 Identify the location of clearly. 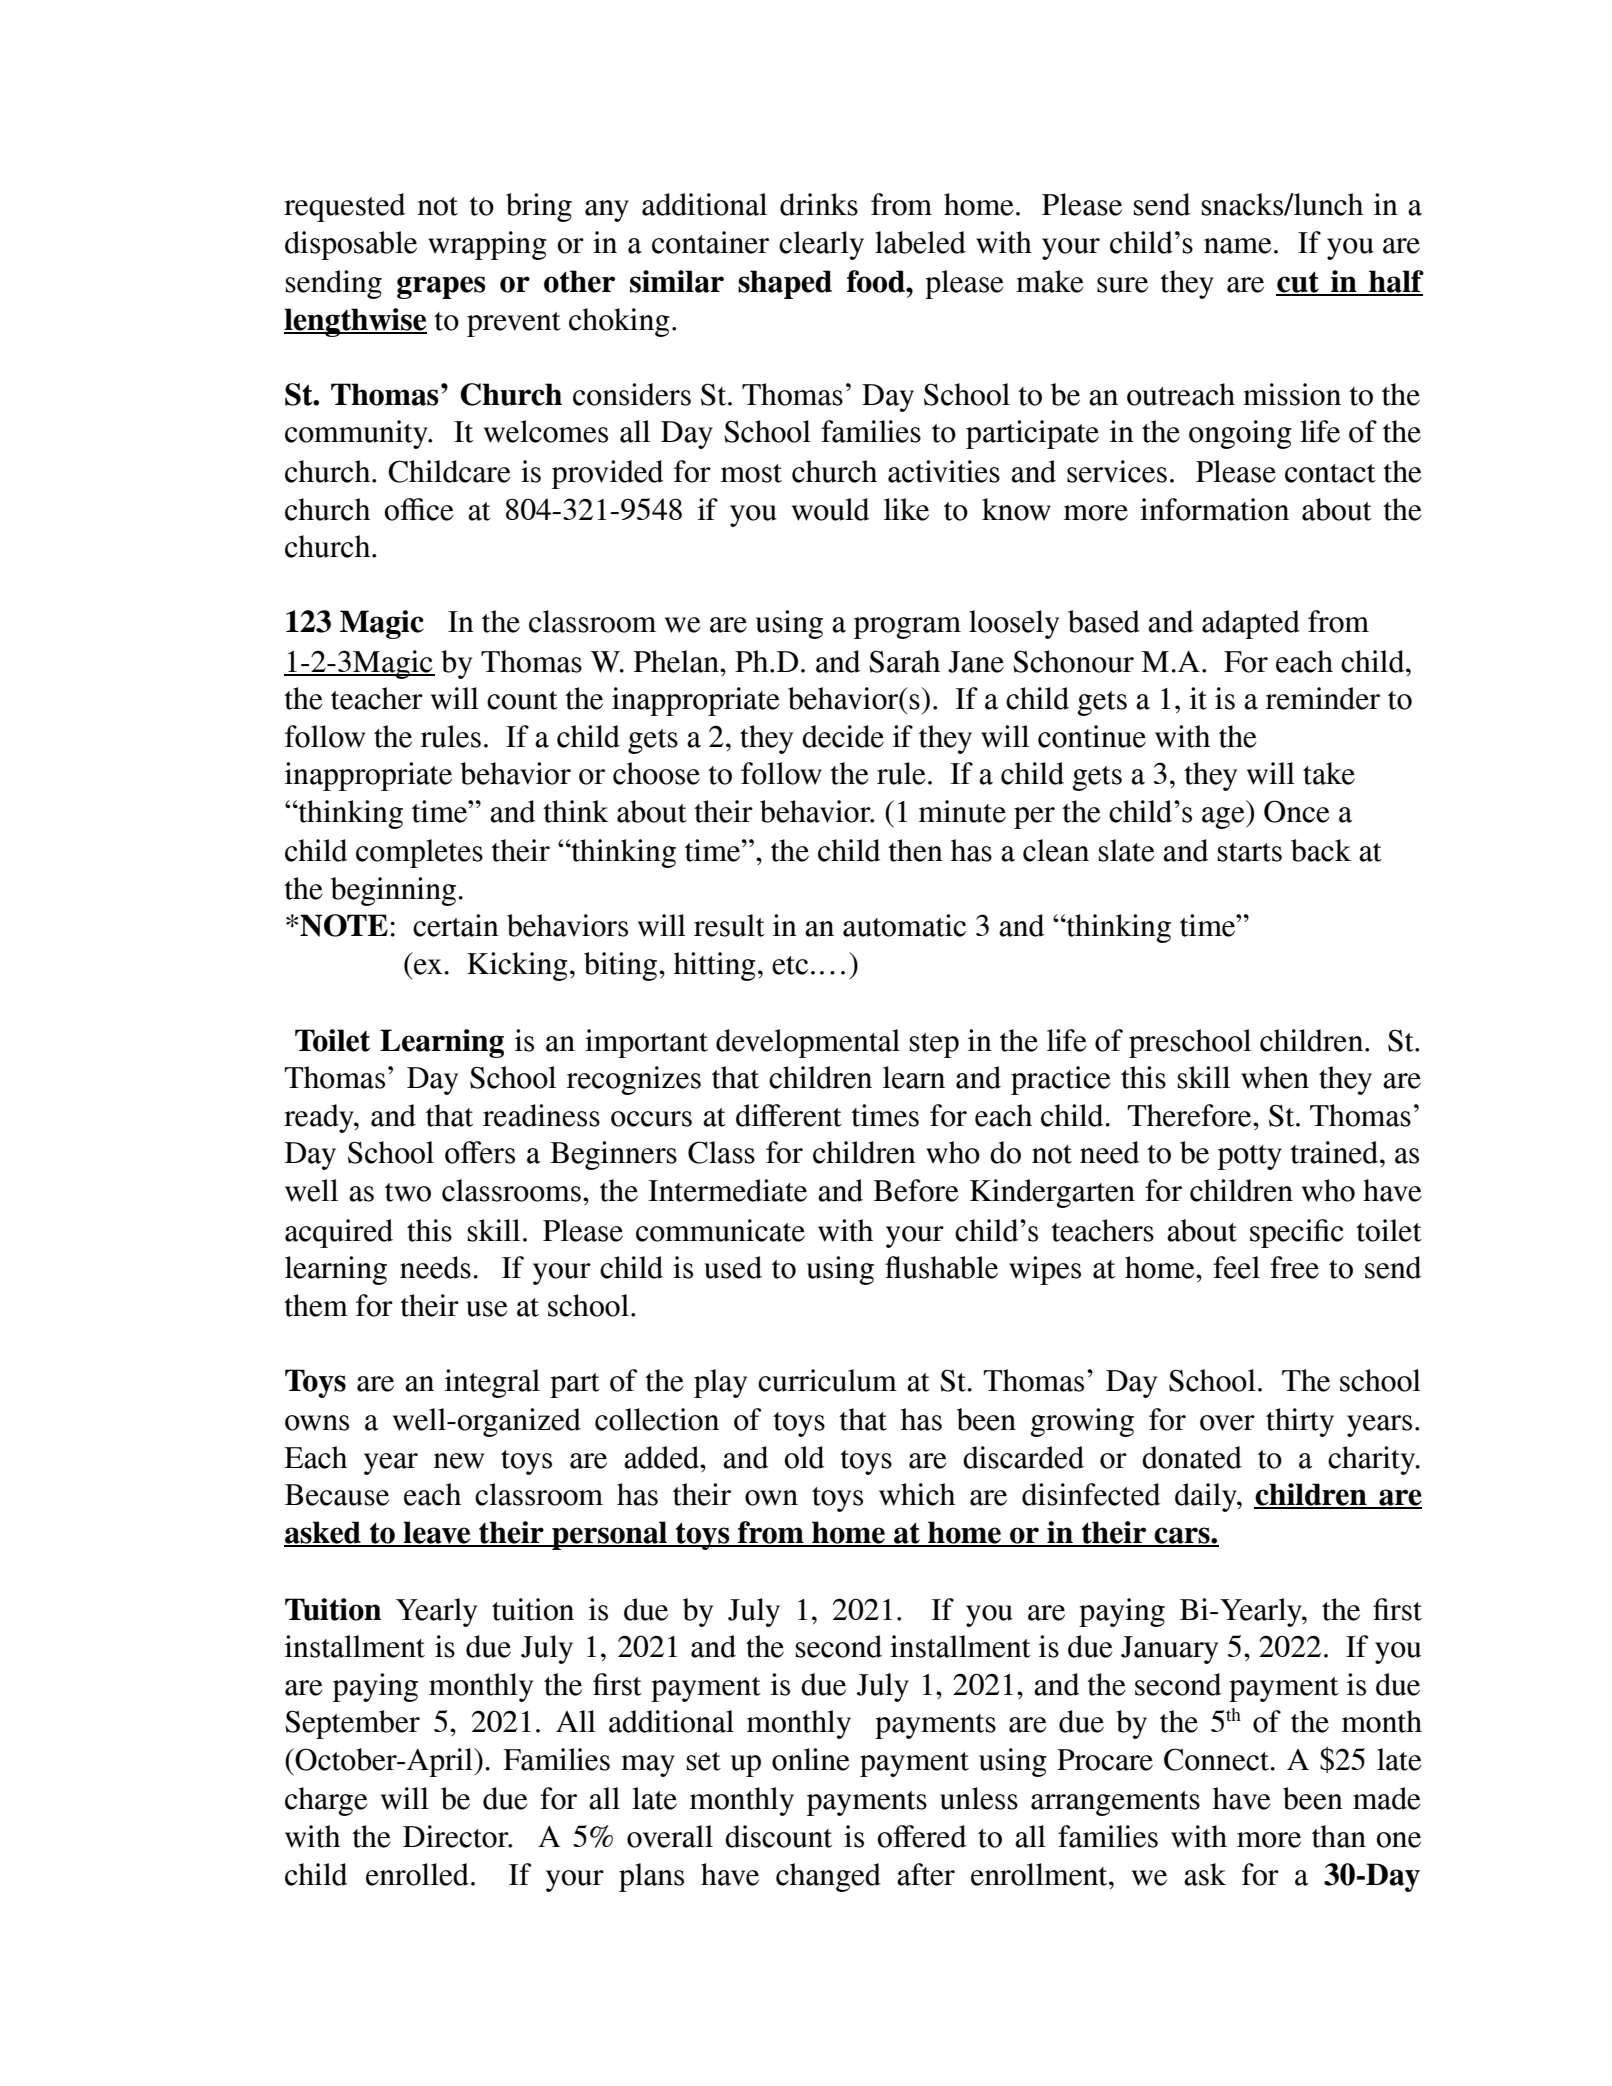
(821, 245).
